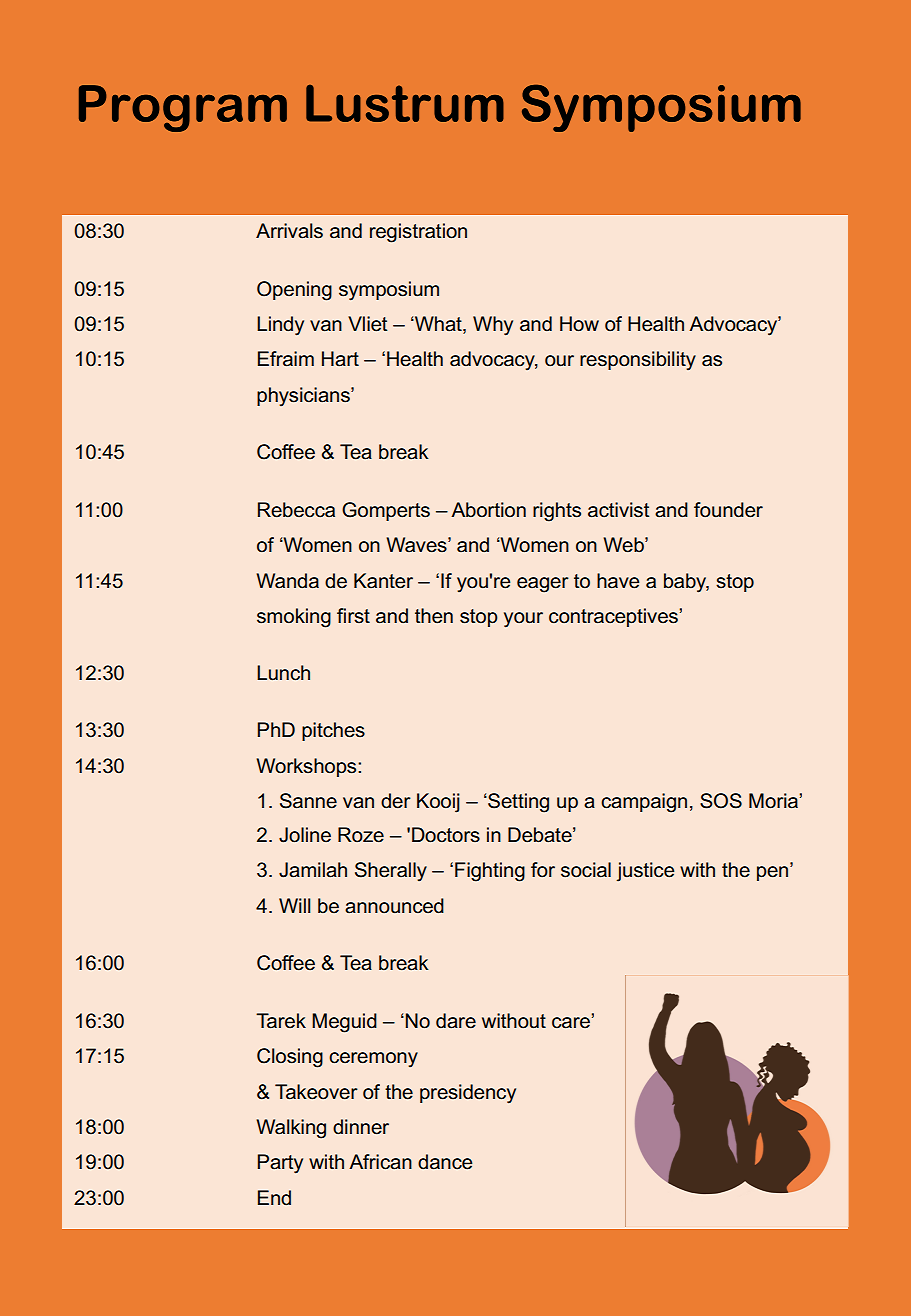 This page has width=911, height=1316. I want to click on How, so click(579, 324).
